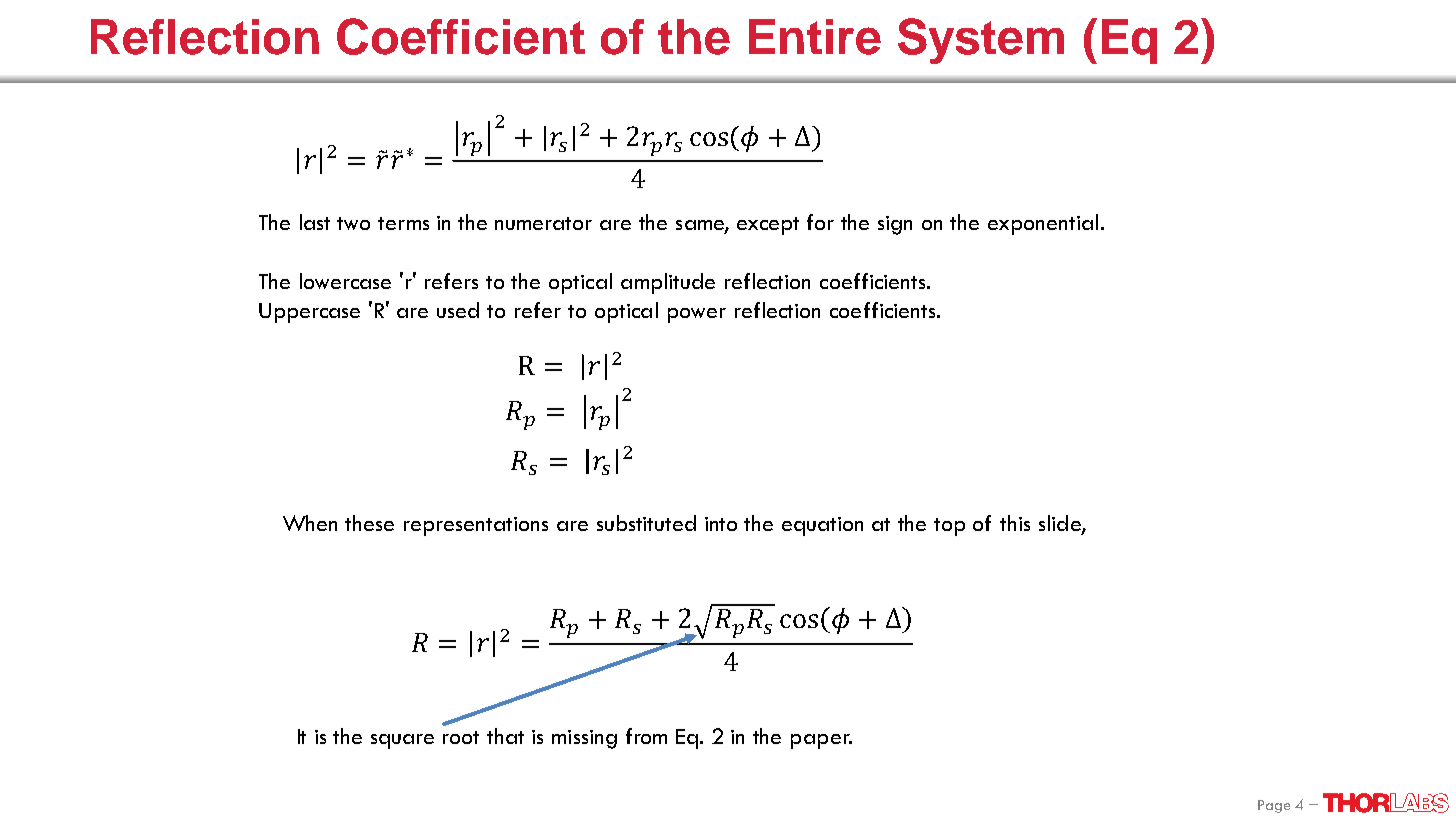 The image size is (1456, 819). Describe the element at coordinates (981, 41) in the image. I see `System` at that location.
